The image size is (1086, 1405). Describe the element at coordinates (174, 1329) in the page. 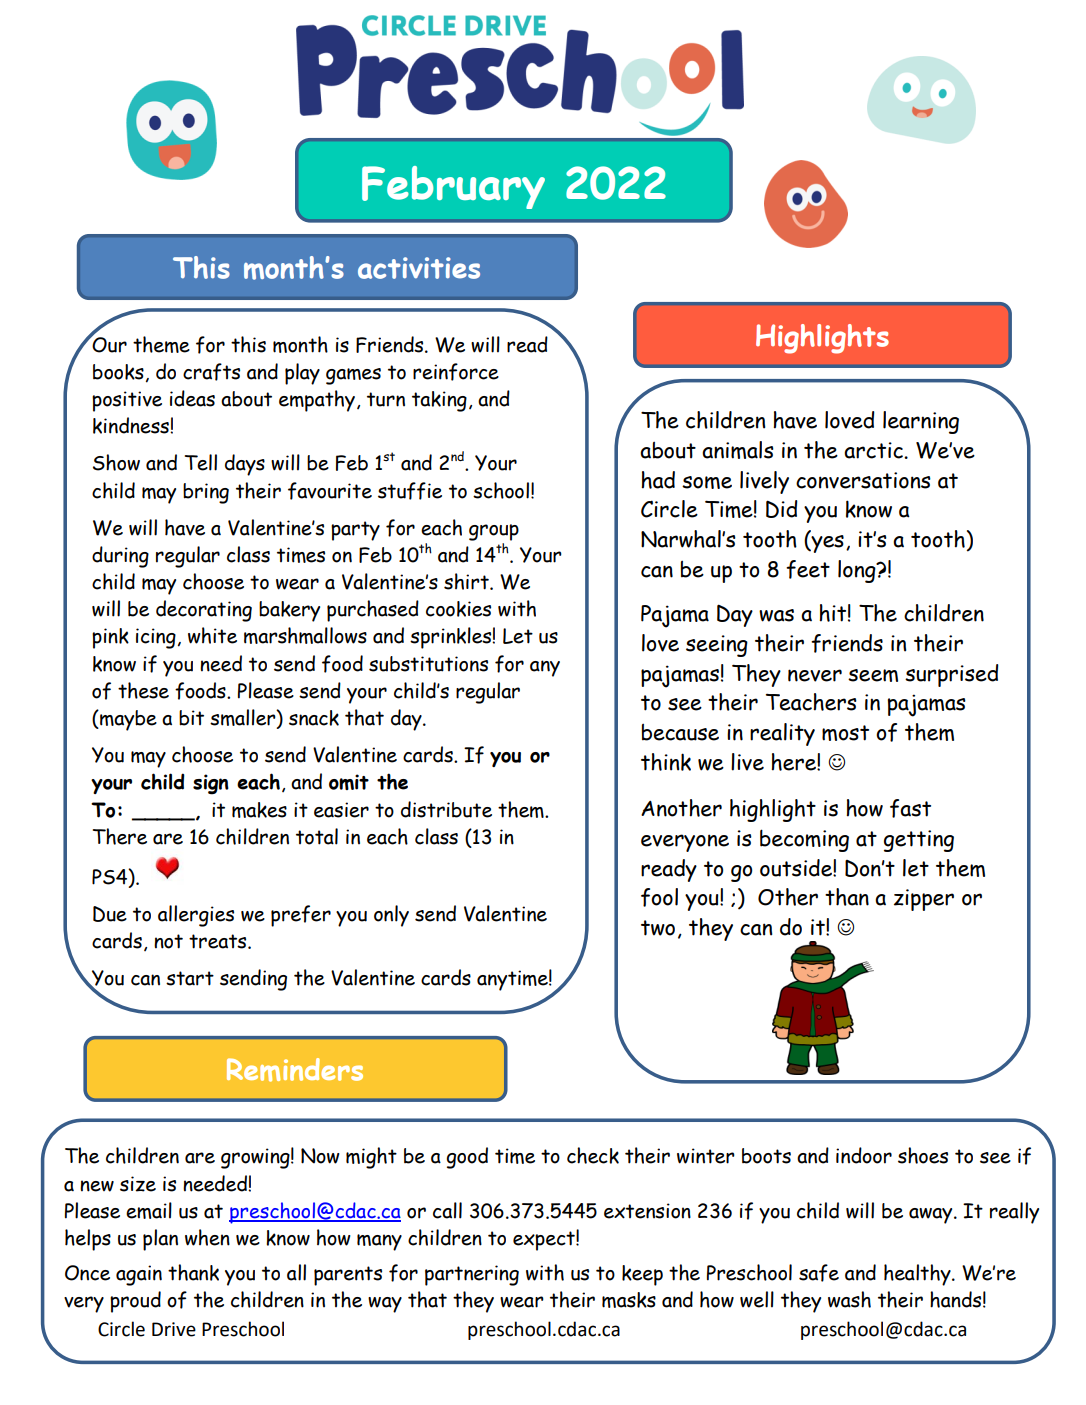

I see `Drive` at that location.
